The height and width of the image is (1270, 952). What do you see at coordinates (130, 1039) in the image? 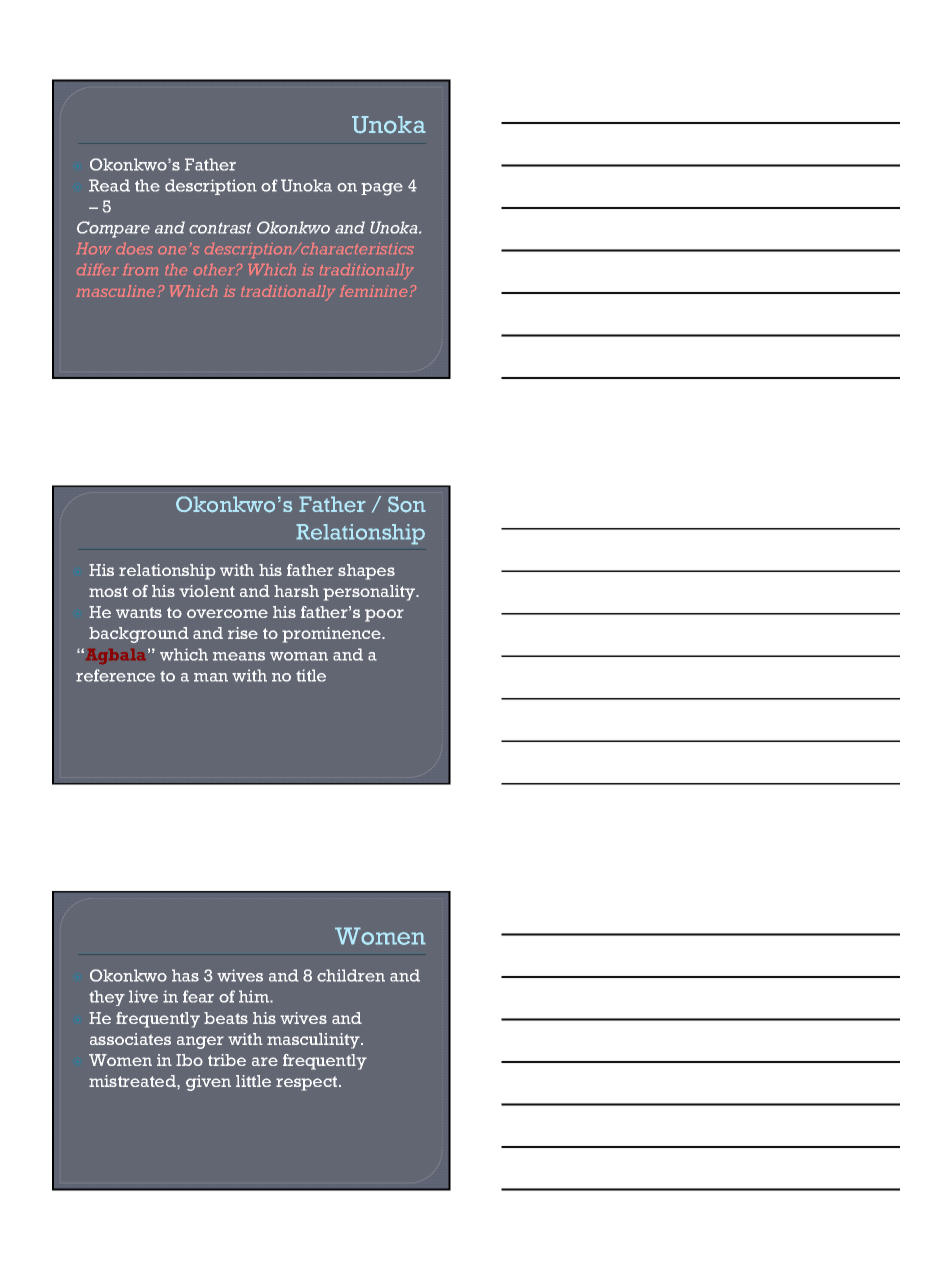
I see `associates` at bounding box center [130, 1039].
